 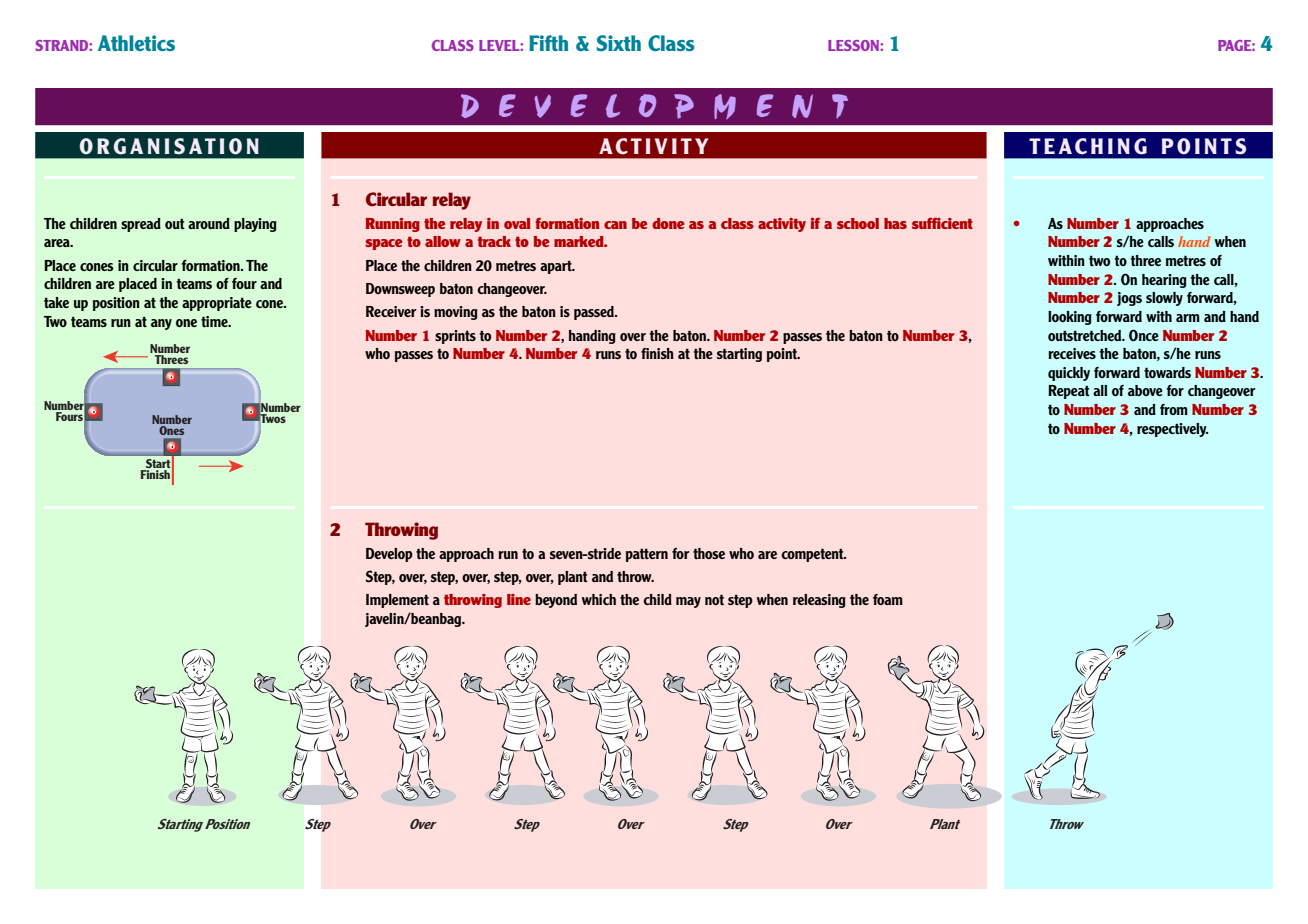 I want to click on sprints, so click(x=455, y=337).
